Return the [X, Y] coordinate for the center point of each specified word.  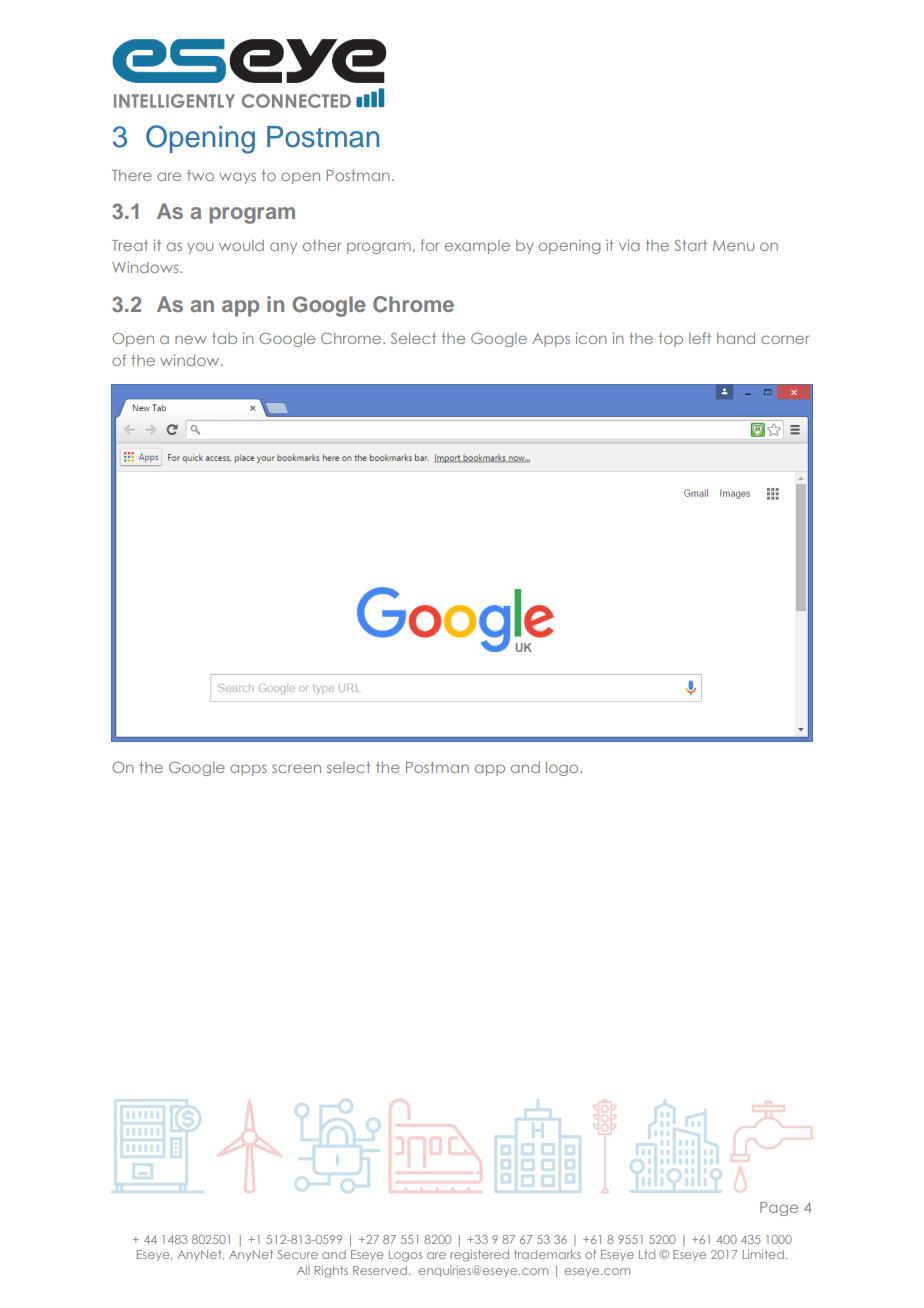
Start [690, 245]
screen [296, 768]
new [191, 339]
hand [736, 338]
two [200, 175]
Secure [297, 1254]
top [671, 340]
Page [779, 1209]
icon [591, 338]
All [303, 1270]
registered [479, 1256]
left [700, 338]
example [477, 247]
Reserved [380, 1270]
